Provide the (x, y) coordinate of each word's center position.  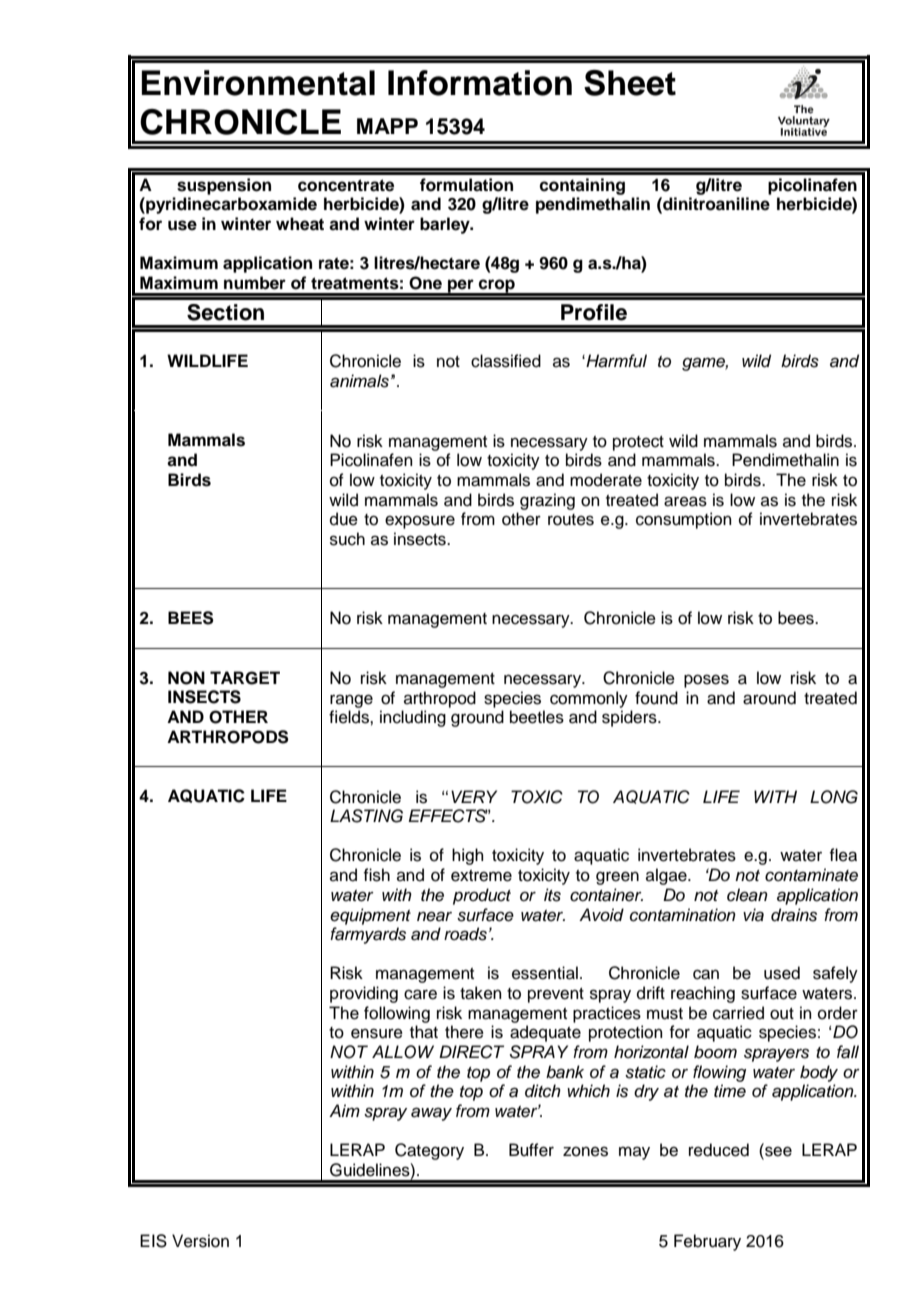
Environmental (258, 83)
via (753, 915)
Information (480, 83)
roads (465, 934)
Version (200, 1241)
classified (506, 361)
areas (685, 501)
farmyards (368, 935)
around (769, 698)
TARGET (245, 678)
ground (477, 718)
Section (225, 312)
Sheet (630, 83)
